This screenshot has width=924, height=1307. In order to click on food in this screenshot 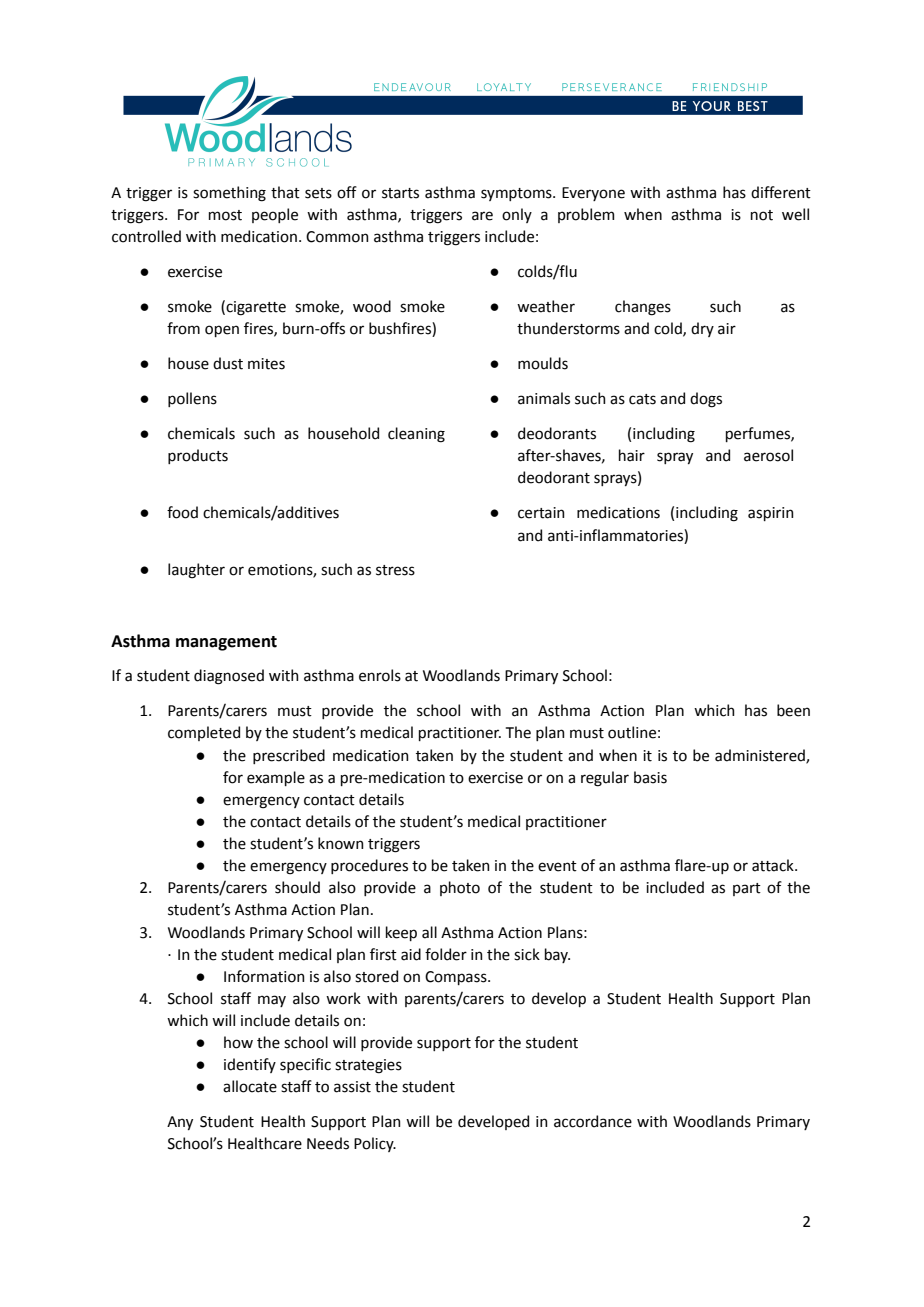, I will do `click(182, 512)`.
